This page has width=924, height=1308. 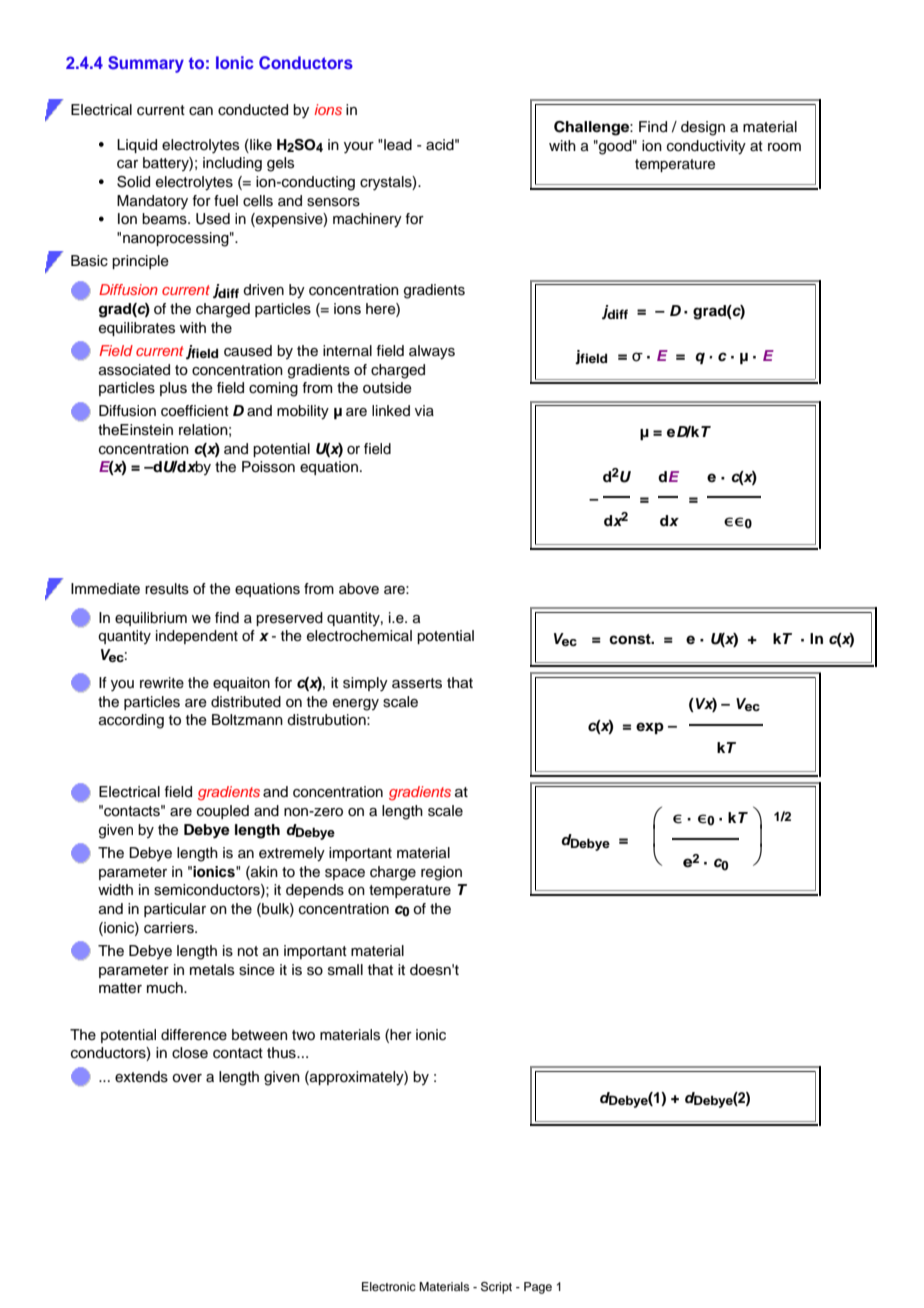 What do you see at coordinates (424, 410) in the page?
I see `via` at bounding box center [424, 410].
